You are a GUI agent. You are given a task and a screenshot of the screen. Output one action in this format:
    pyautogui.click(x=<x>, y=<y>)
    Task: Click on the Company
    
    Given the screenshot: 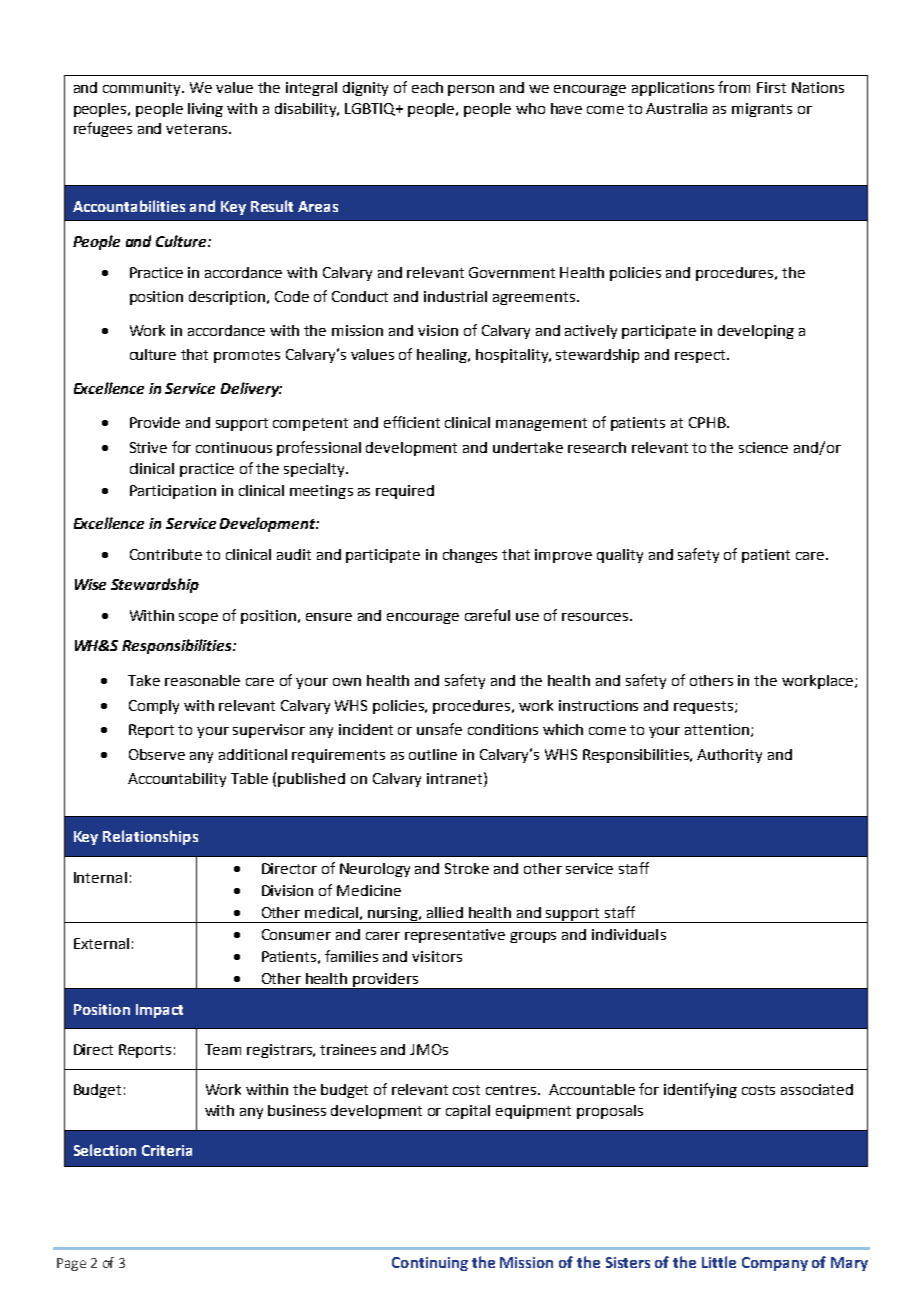 What is the action you would take?
    pyautogui.click(x=775, y=1264)
